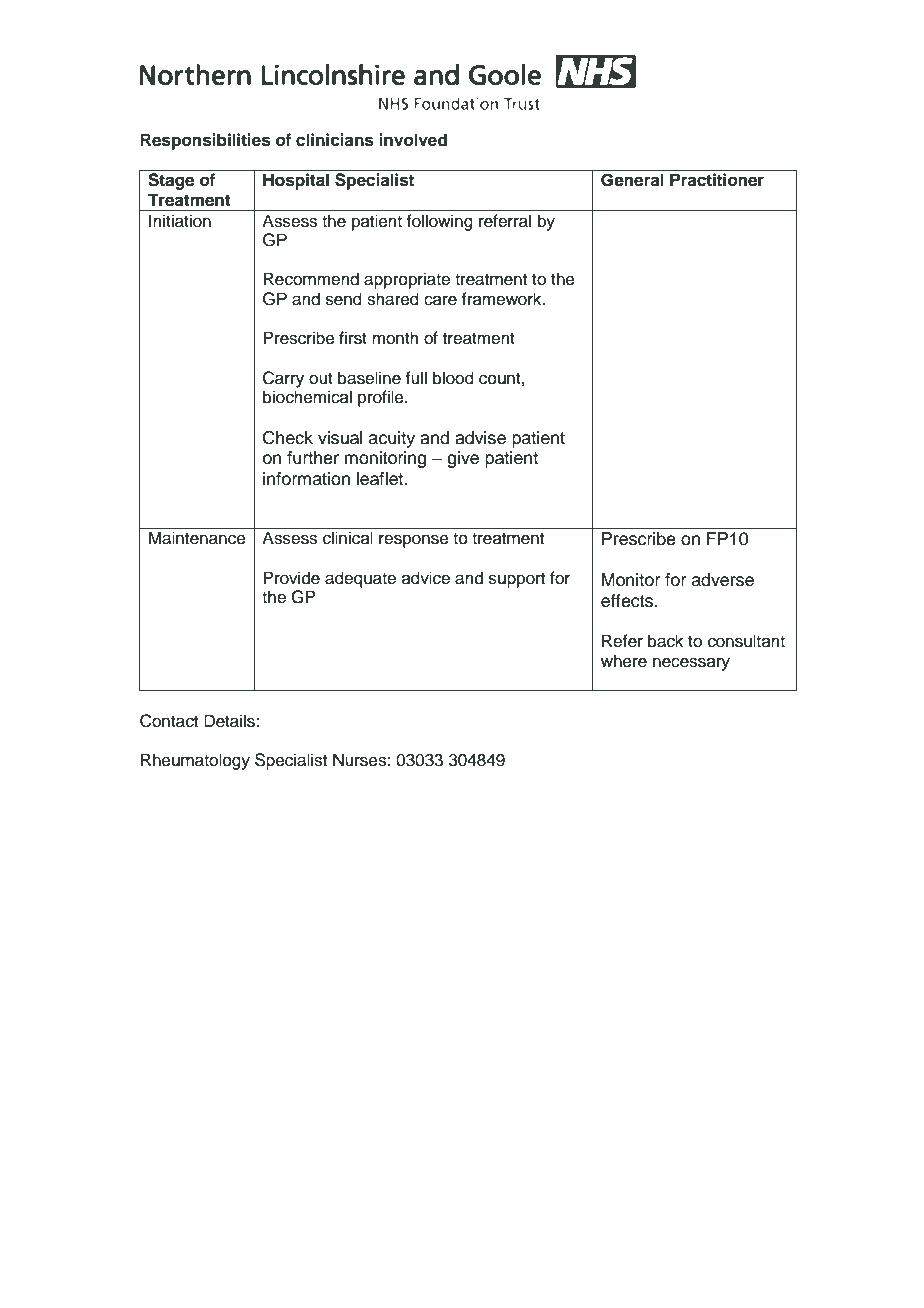 Image resolution: width=924 pixels, height=1308 pixels. I want to click on Practitioner, so click(717, 180).
